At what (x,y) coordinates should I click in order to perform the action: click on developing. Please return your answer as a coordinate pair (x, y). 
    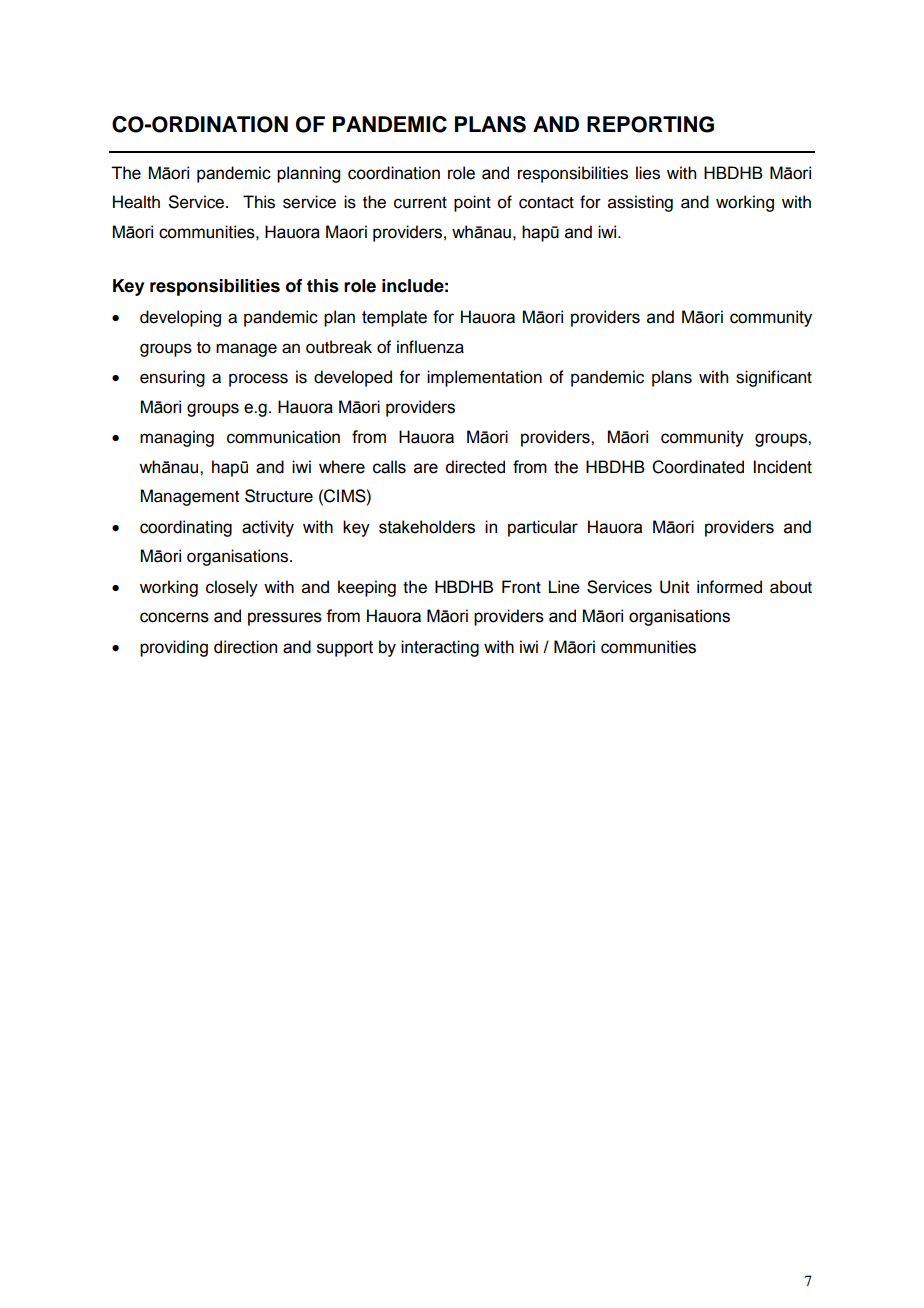
    Looking at the image, I should click on (180, 318).
